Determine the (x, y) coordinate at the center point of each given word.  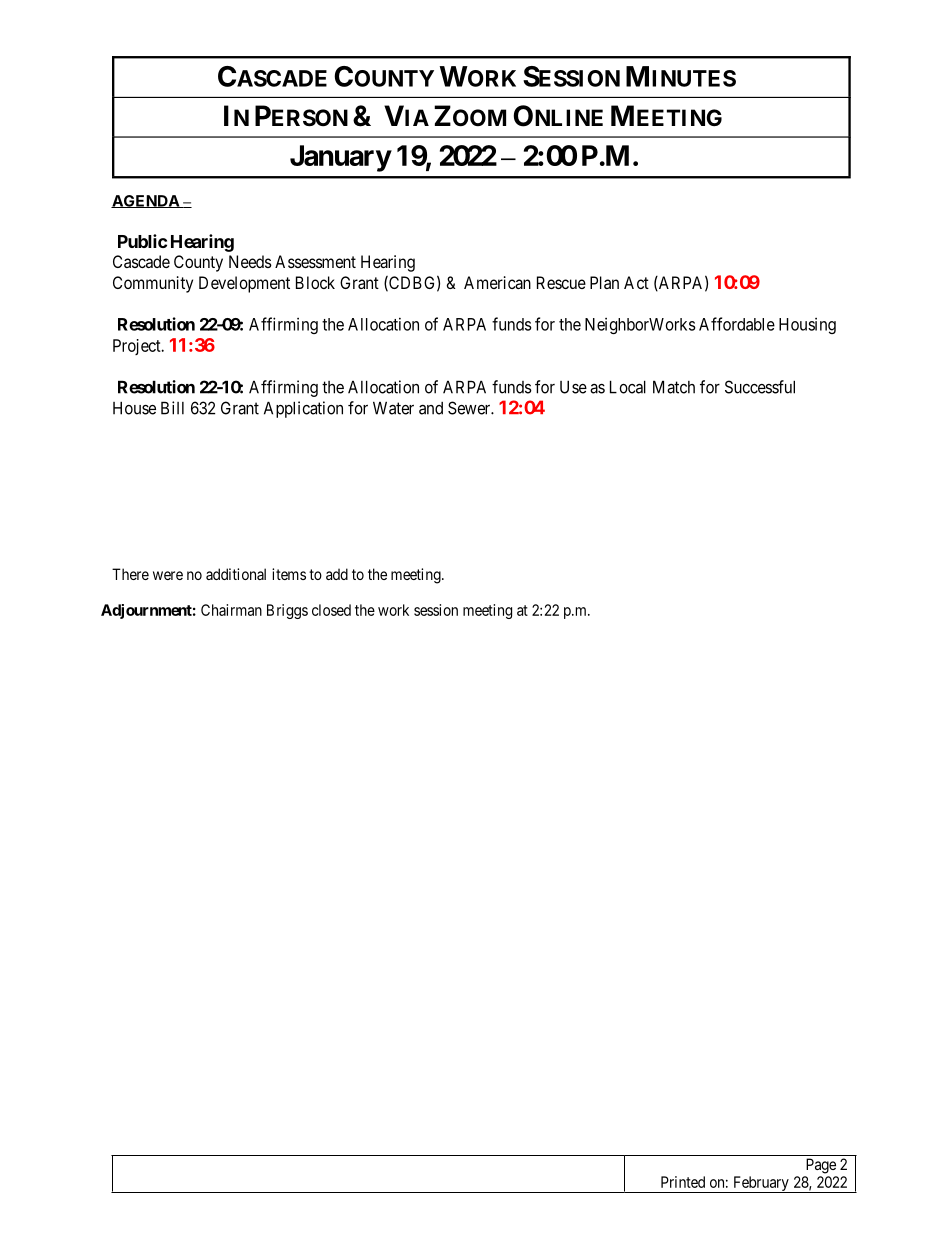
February (761, 1184)
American (497, 282)
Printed (683, 1182)
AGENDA (146, 201)
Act (636, 282)
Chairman (231, 610)
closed (331, 610)
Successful (760, 387)
